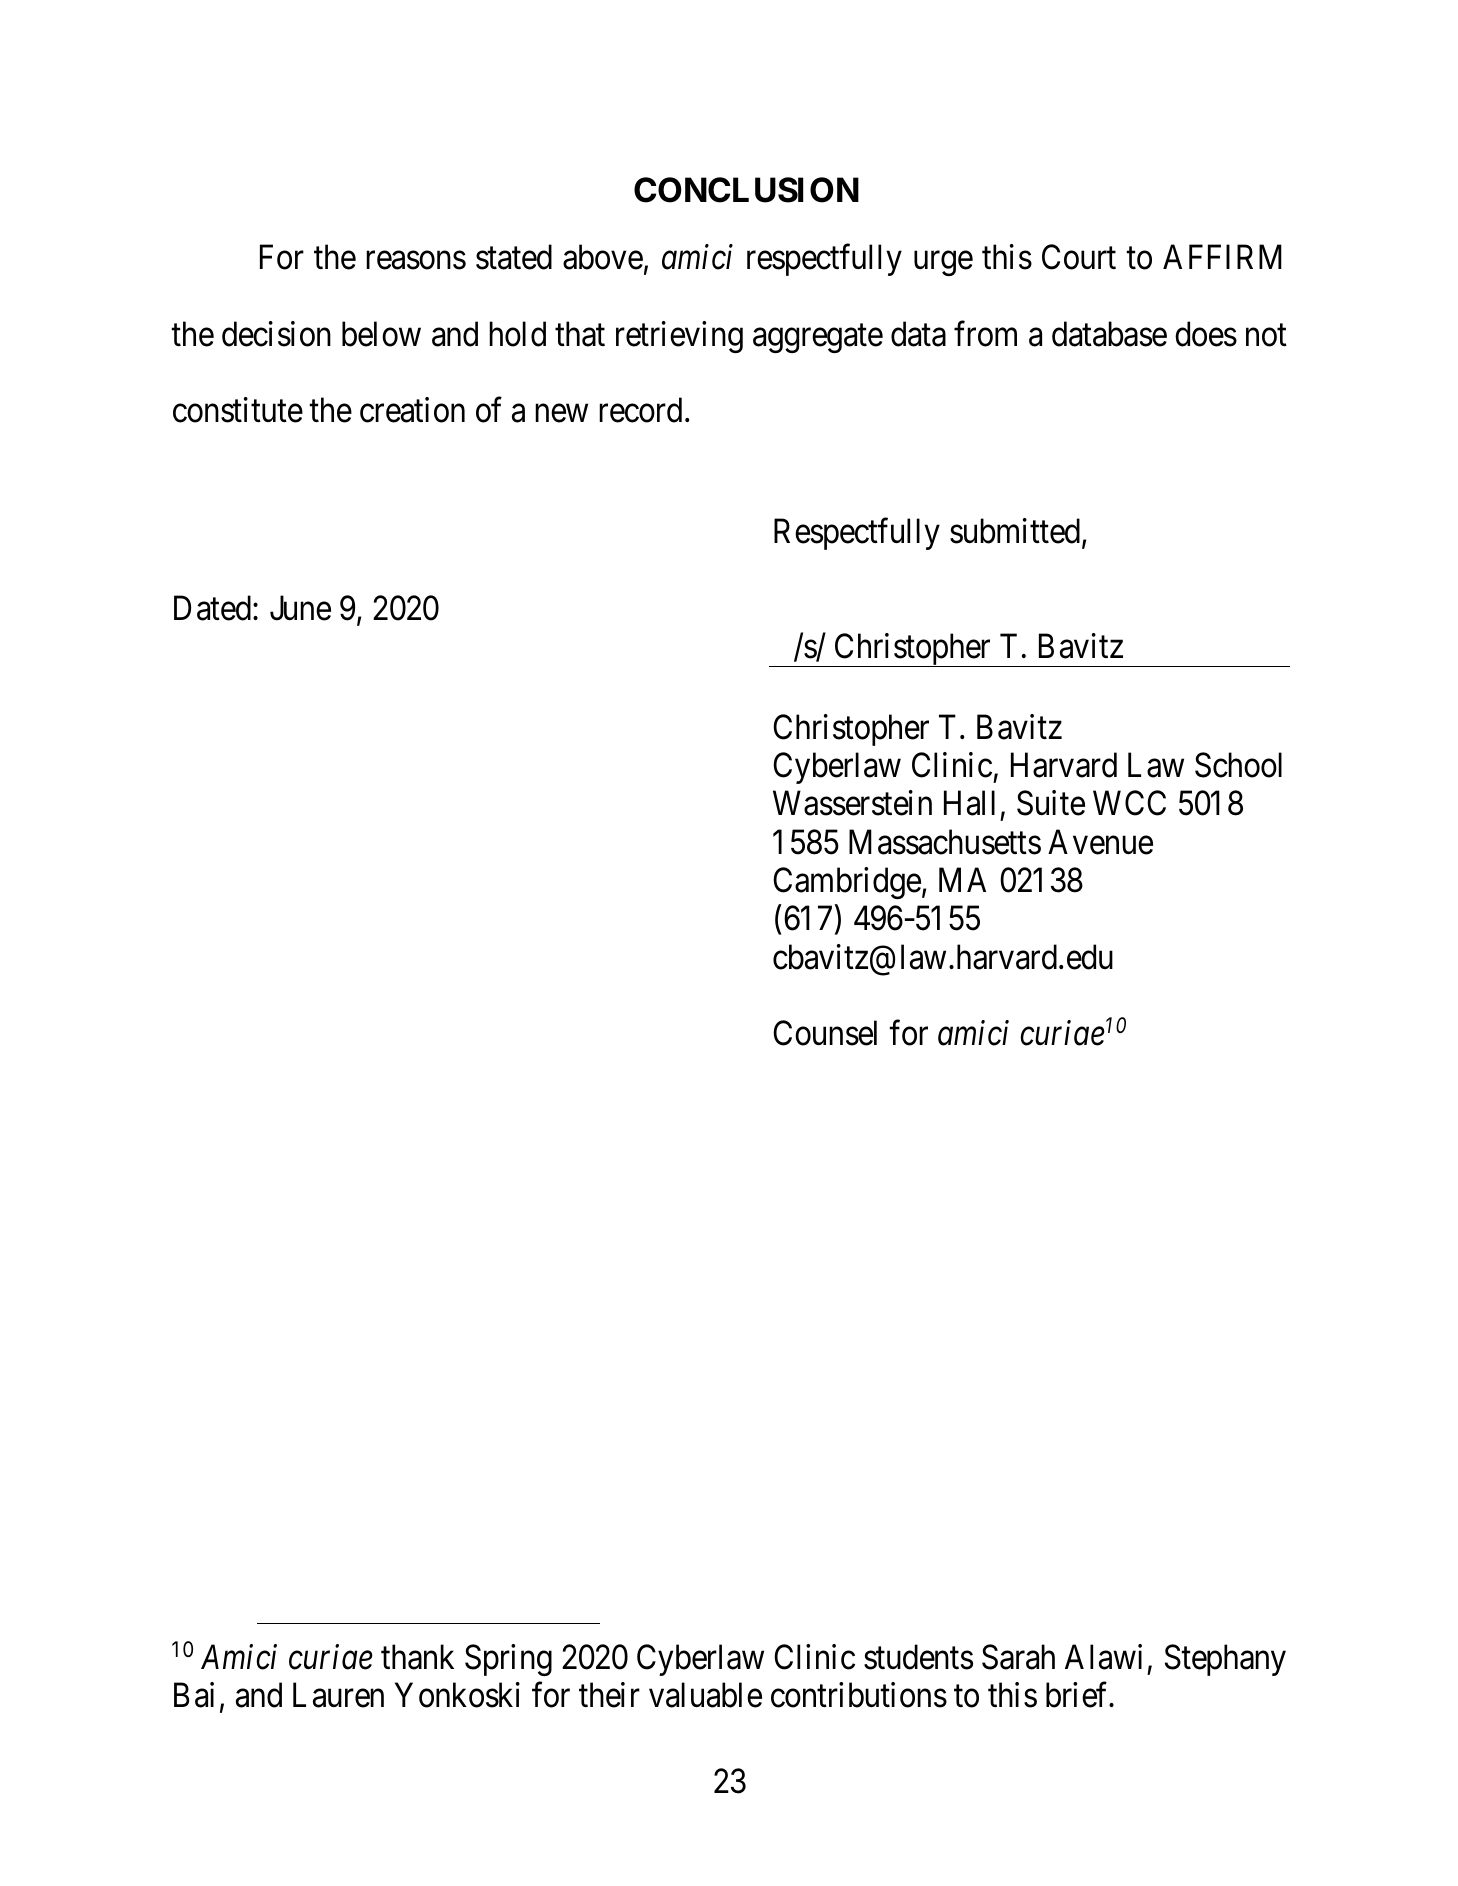  Describe the element at coordinates (276, 334) in the screenshot. I see `decision` at that location.
